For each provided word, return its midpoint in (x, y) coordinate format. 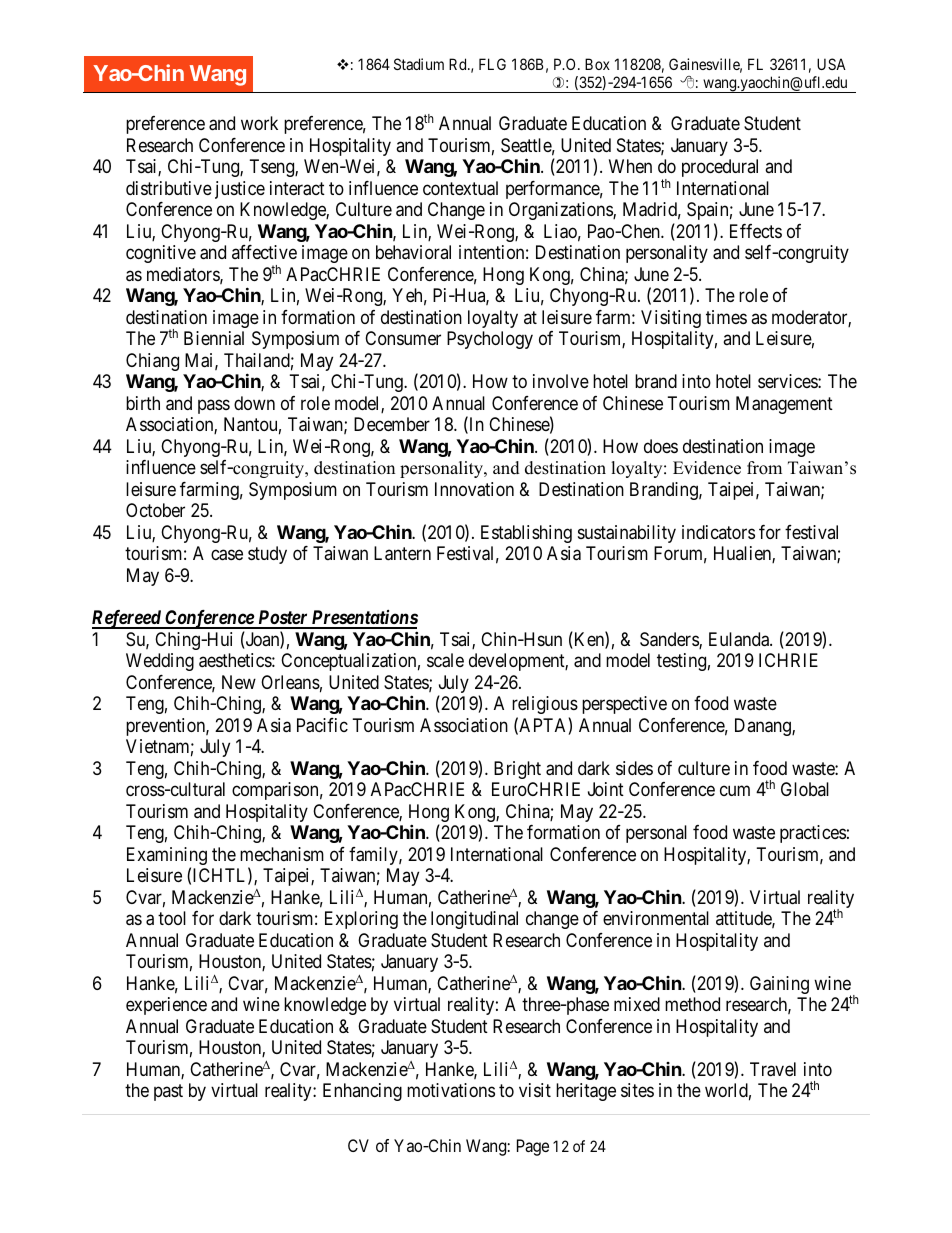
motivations (451, 1090)
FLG (492, 64)
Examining (167, 857)
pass (214, 406)
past (168, 1092)
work (259, 123)
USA (831, 64)
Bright (517, 770)
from (764, 468)
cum (735, 791)
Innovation (474, 489)
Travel (773, 1069)
